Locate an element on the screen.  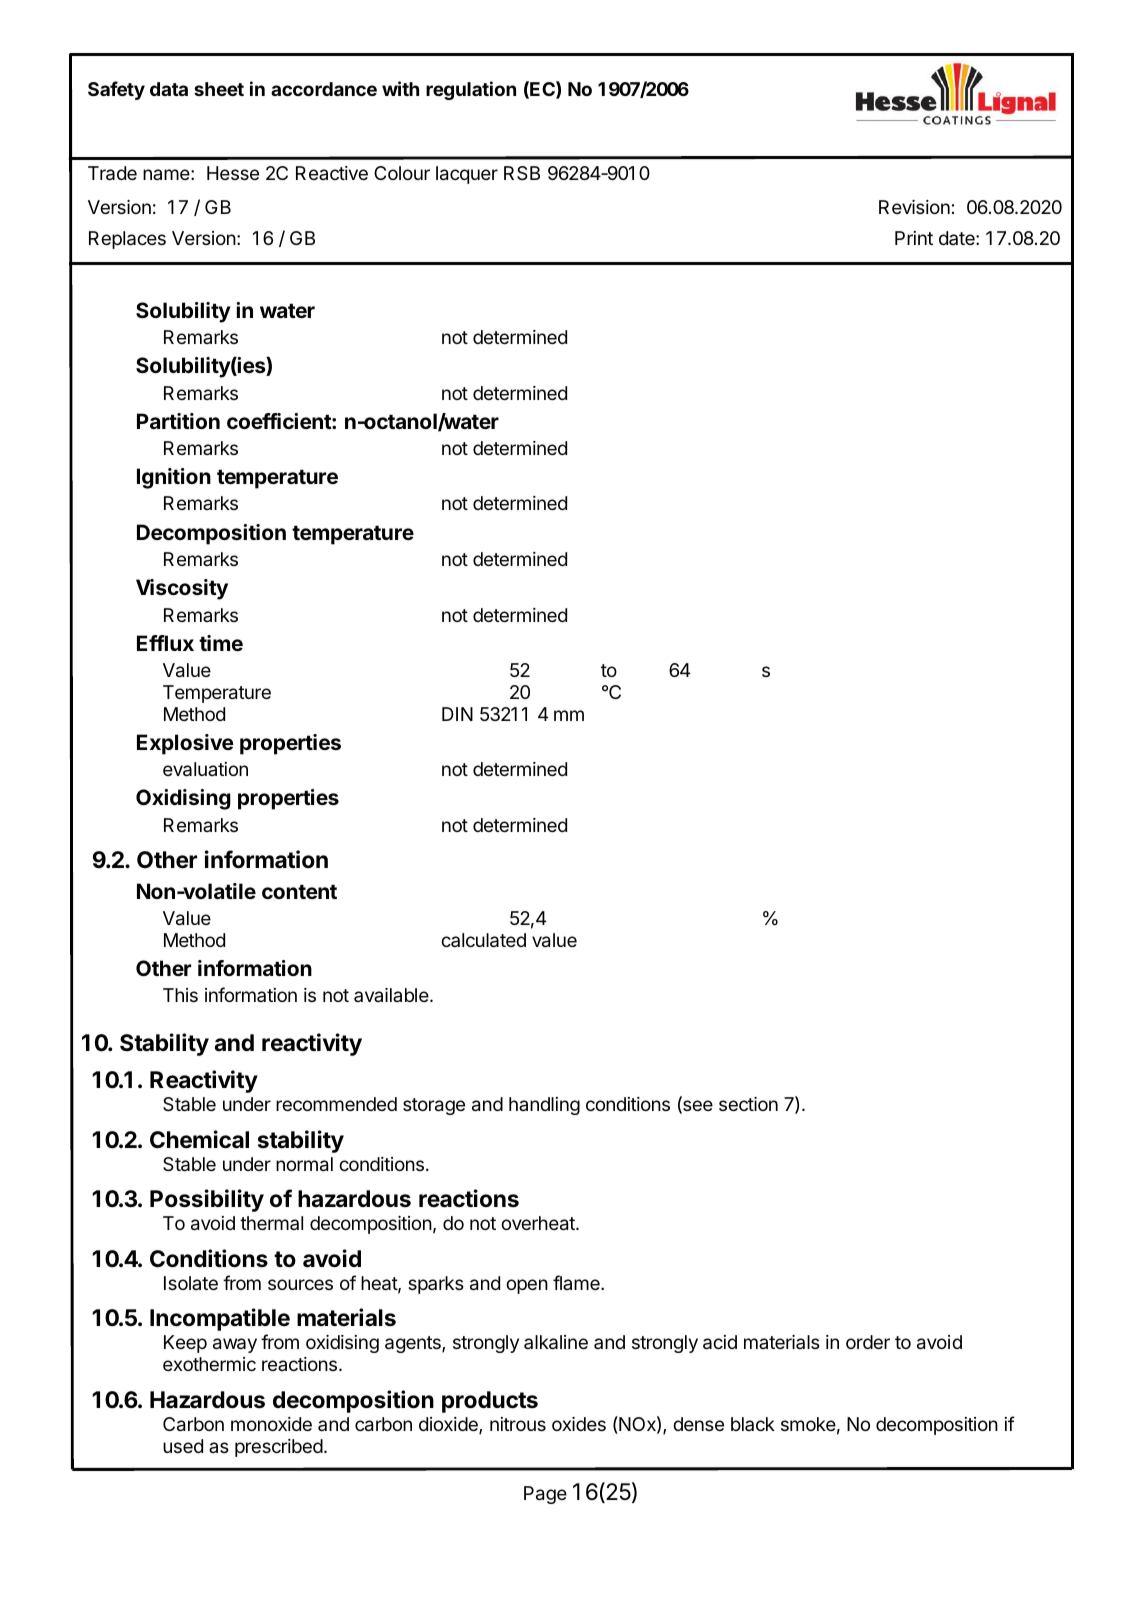
sheet is located at coordinates (219, 89).
